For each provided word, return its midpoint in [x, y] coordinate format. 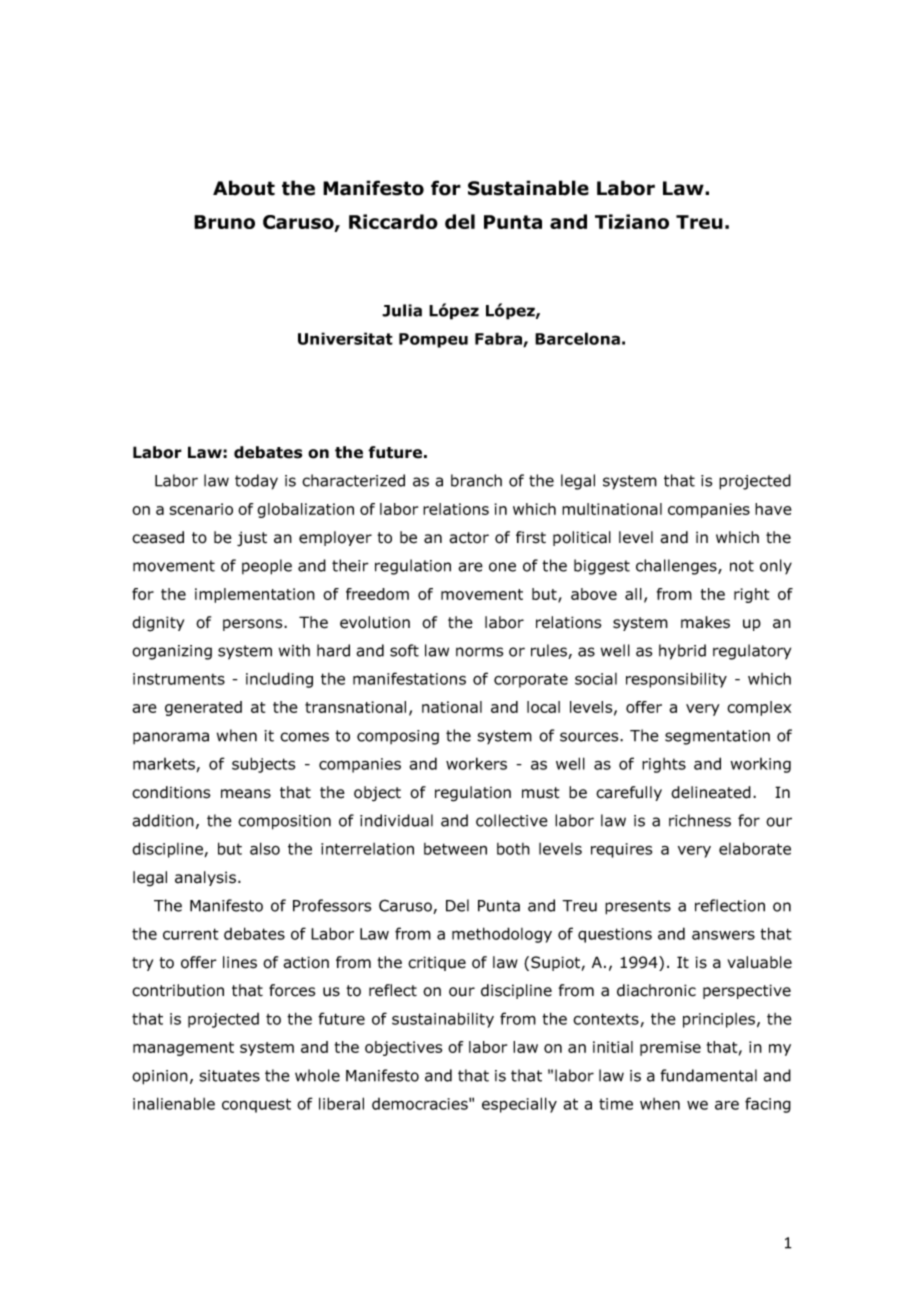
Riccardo [393, 221]
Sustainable [528, 188]
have [773, 509]
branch [476, 480]
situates [230, 1076]
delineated [711, 792]
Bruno [224, 222]
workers [476, 763]
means [246, 794]
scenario [201, 509]
